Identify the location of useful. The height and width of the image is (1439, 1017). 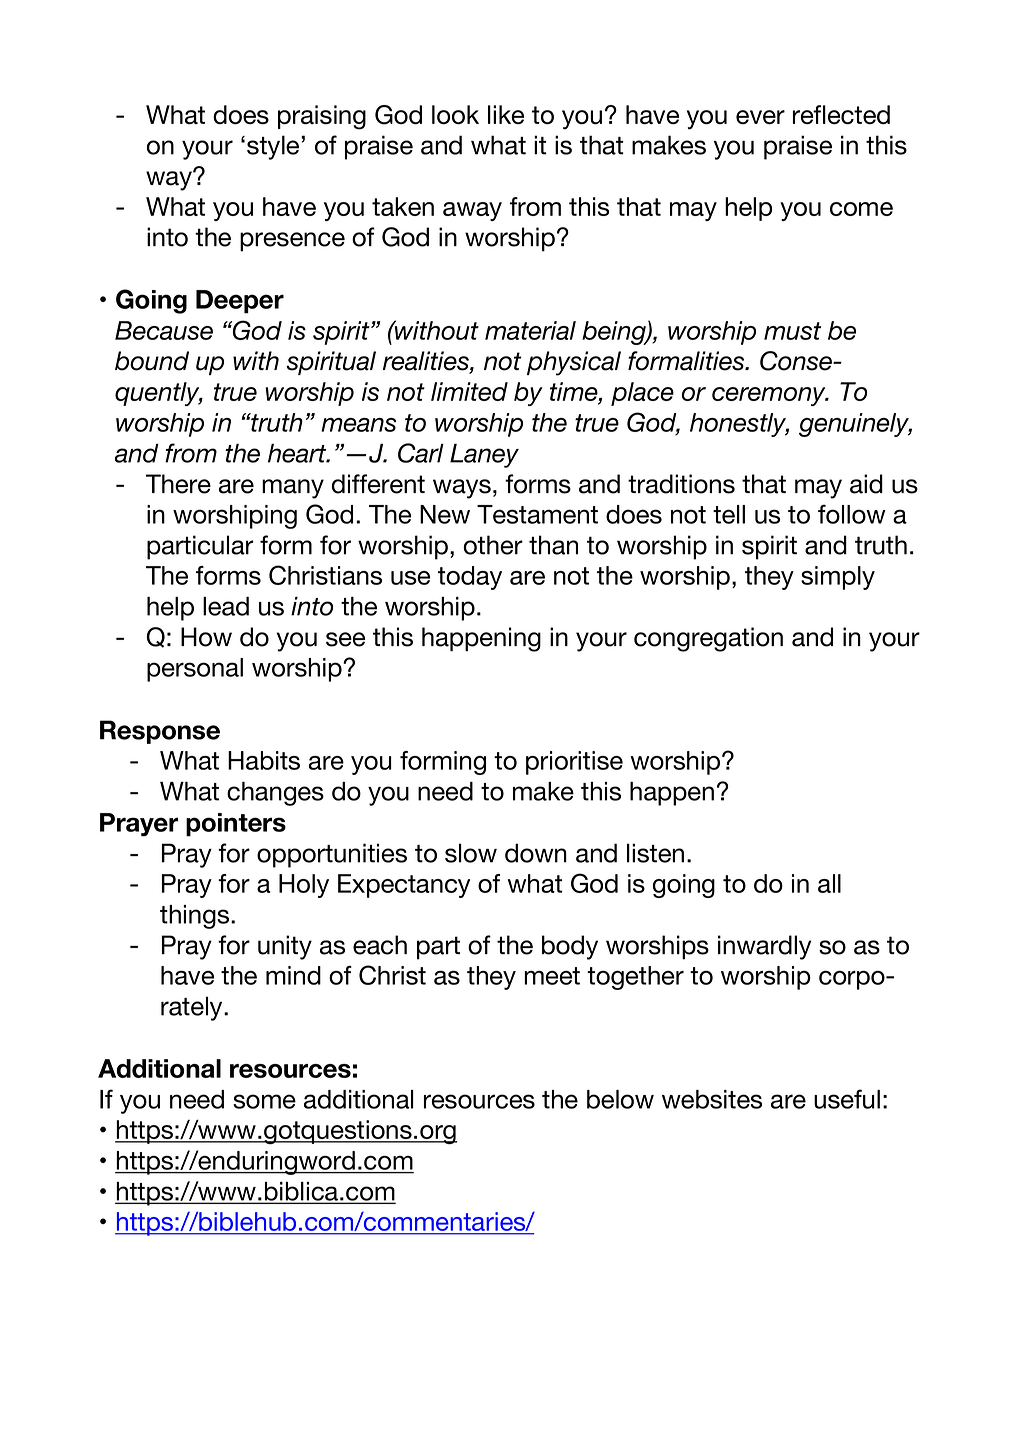
(847, 1099).
